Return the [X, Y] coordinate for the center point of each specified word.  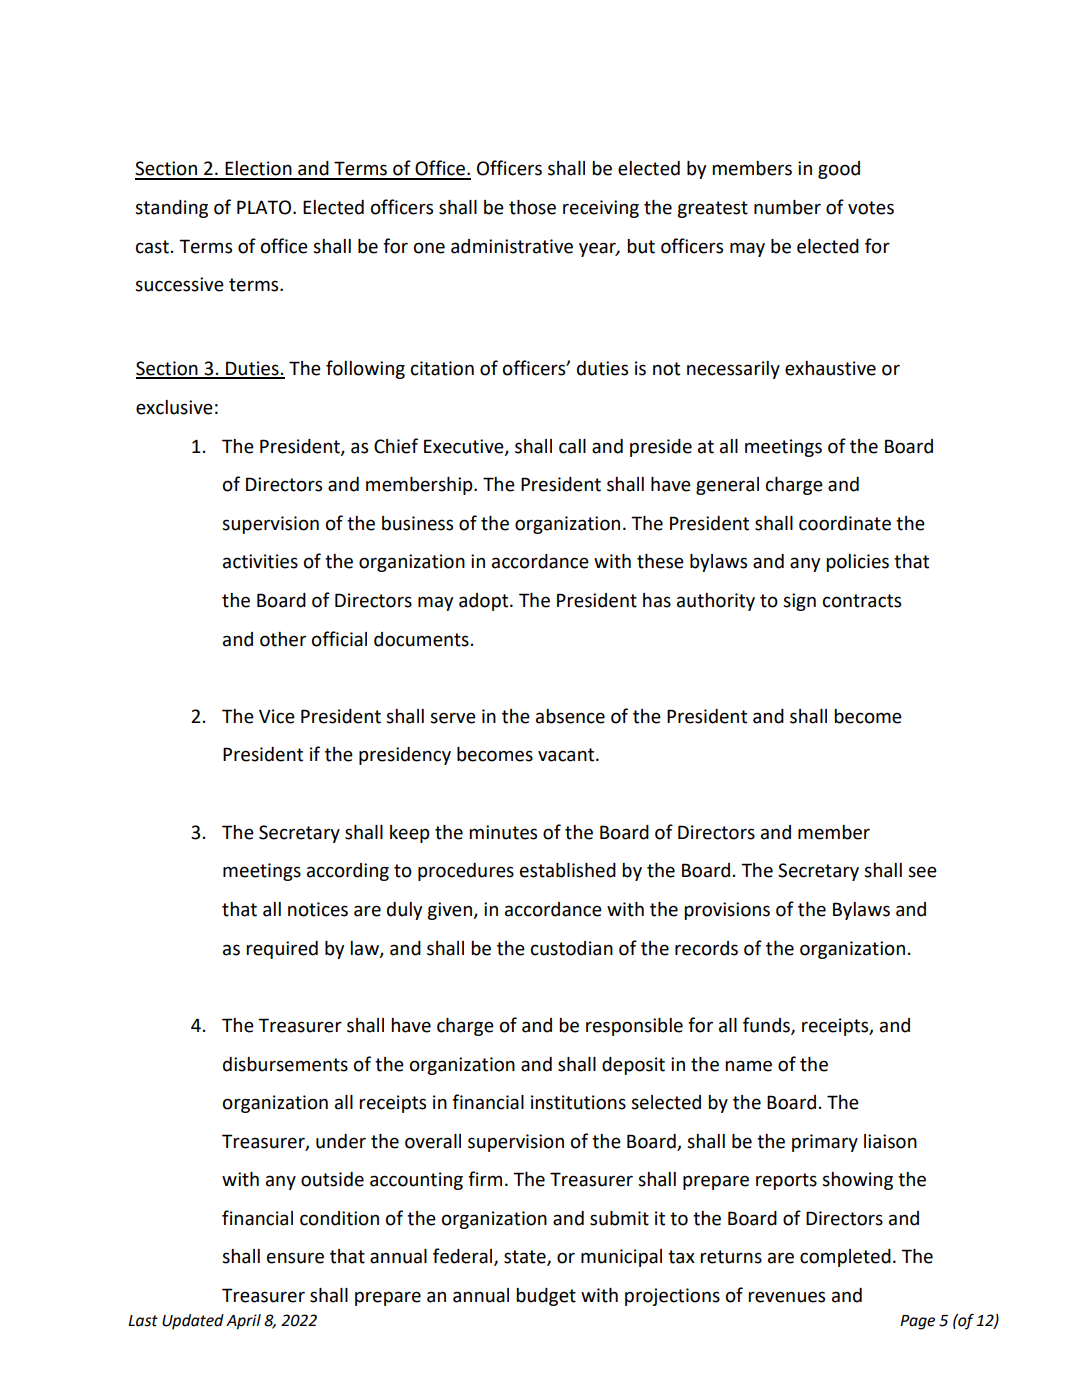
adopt [485, 602]
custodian [572, 948]
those [532, 207]
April [243, 1322]
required [282, 950]
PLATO [265, 207]
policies [857, 563]
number [787, 207]
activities [260, 561]
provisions [727, 911]
